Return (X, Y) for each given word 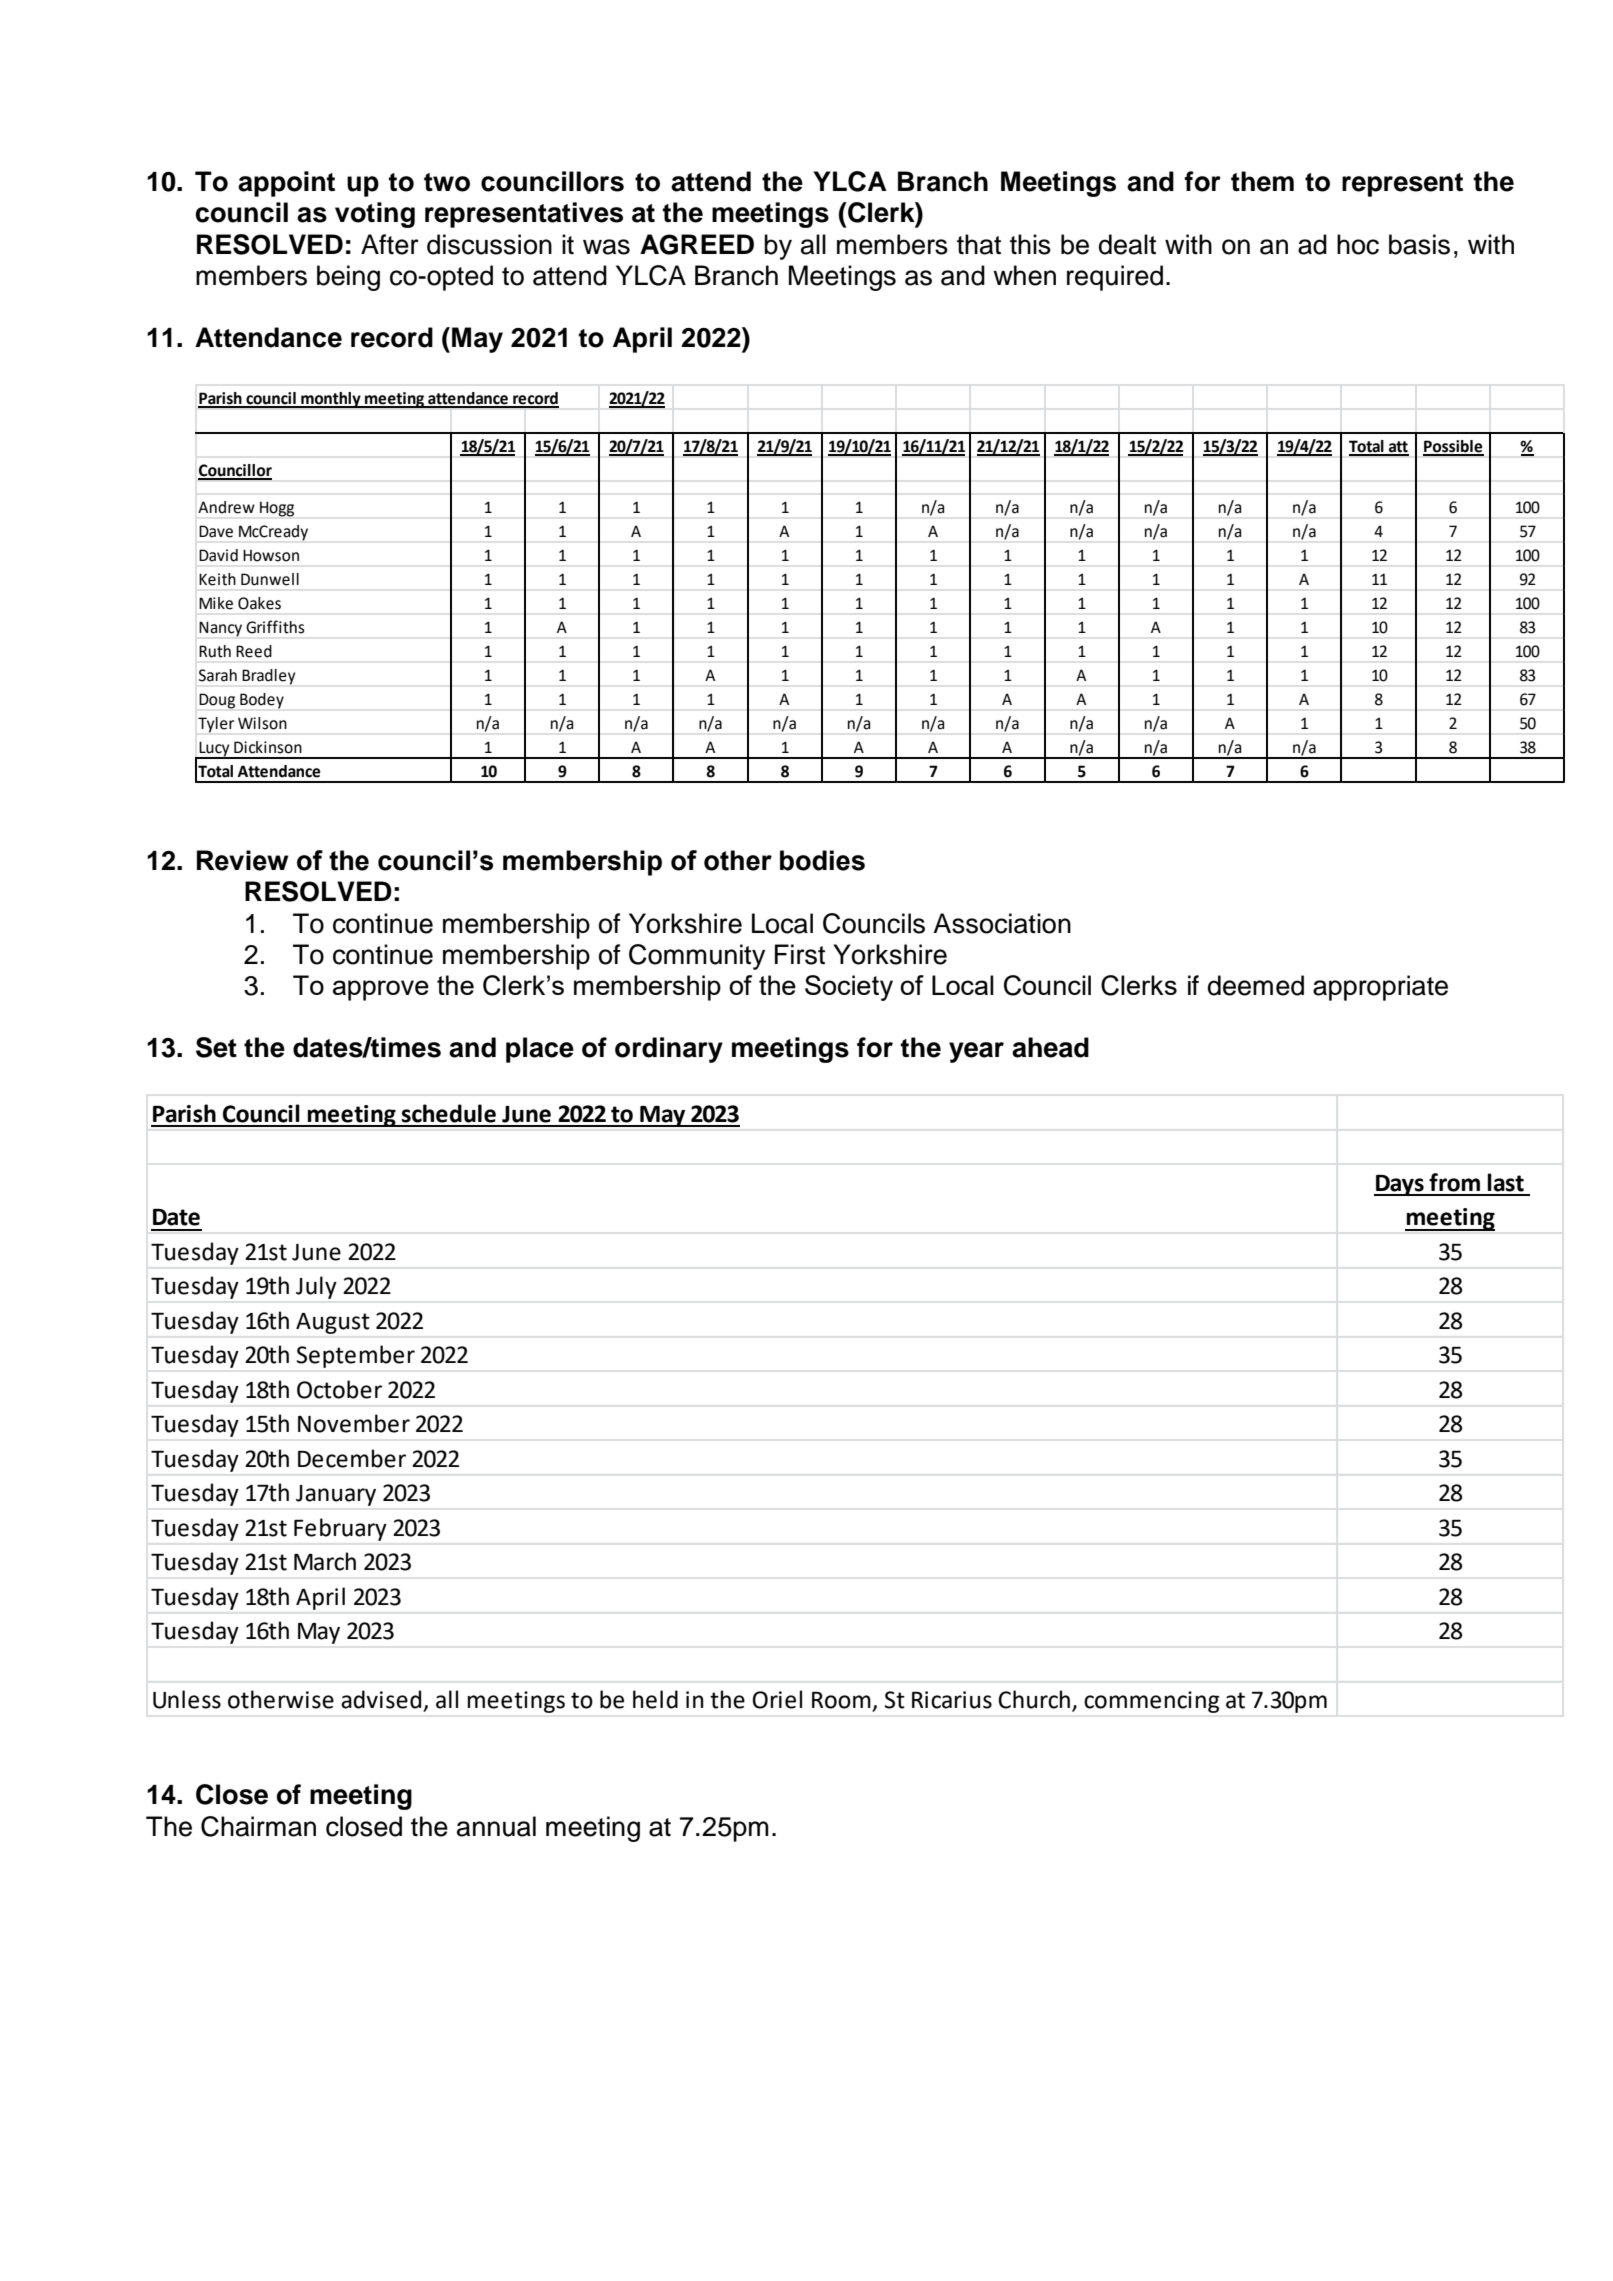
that (979, 244)
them (1262, 181)
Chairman (258, 1826)
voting (375, 215)
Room (842, 1701)
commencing (1151, 1702)
